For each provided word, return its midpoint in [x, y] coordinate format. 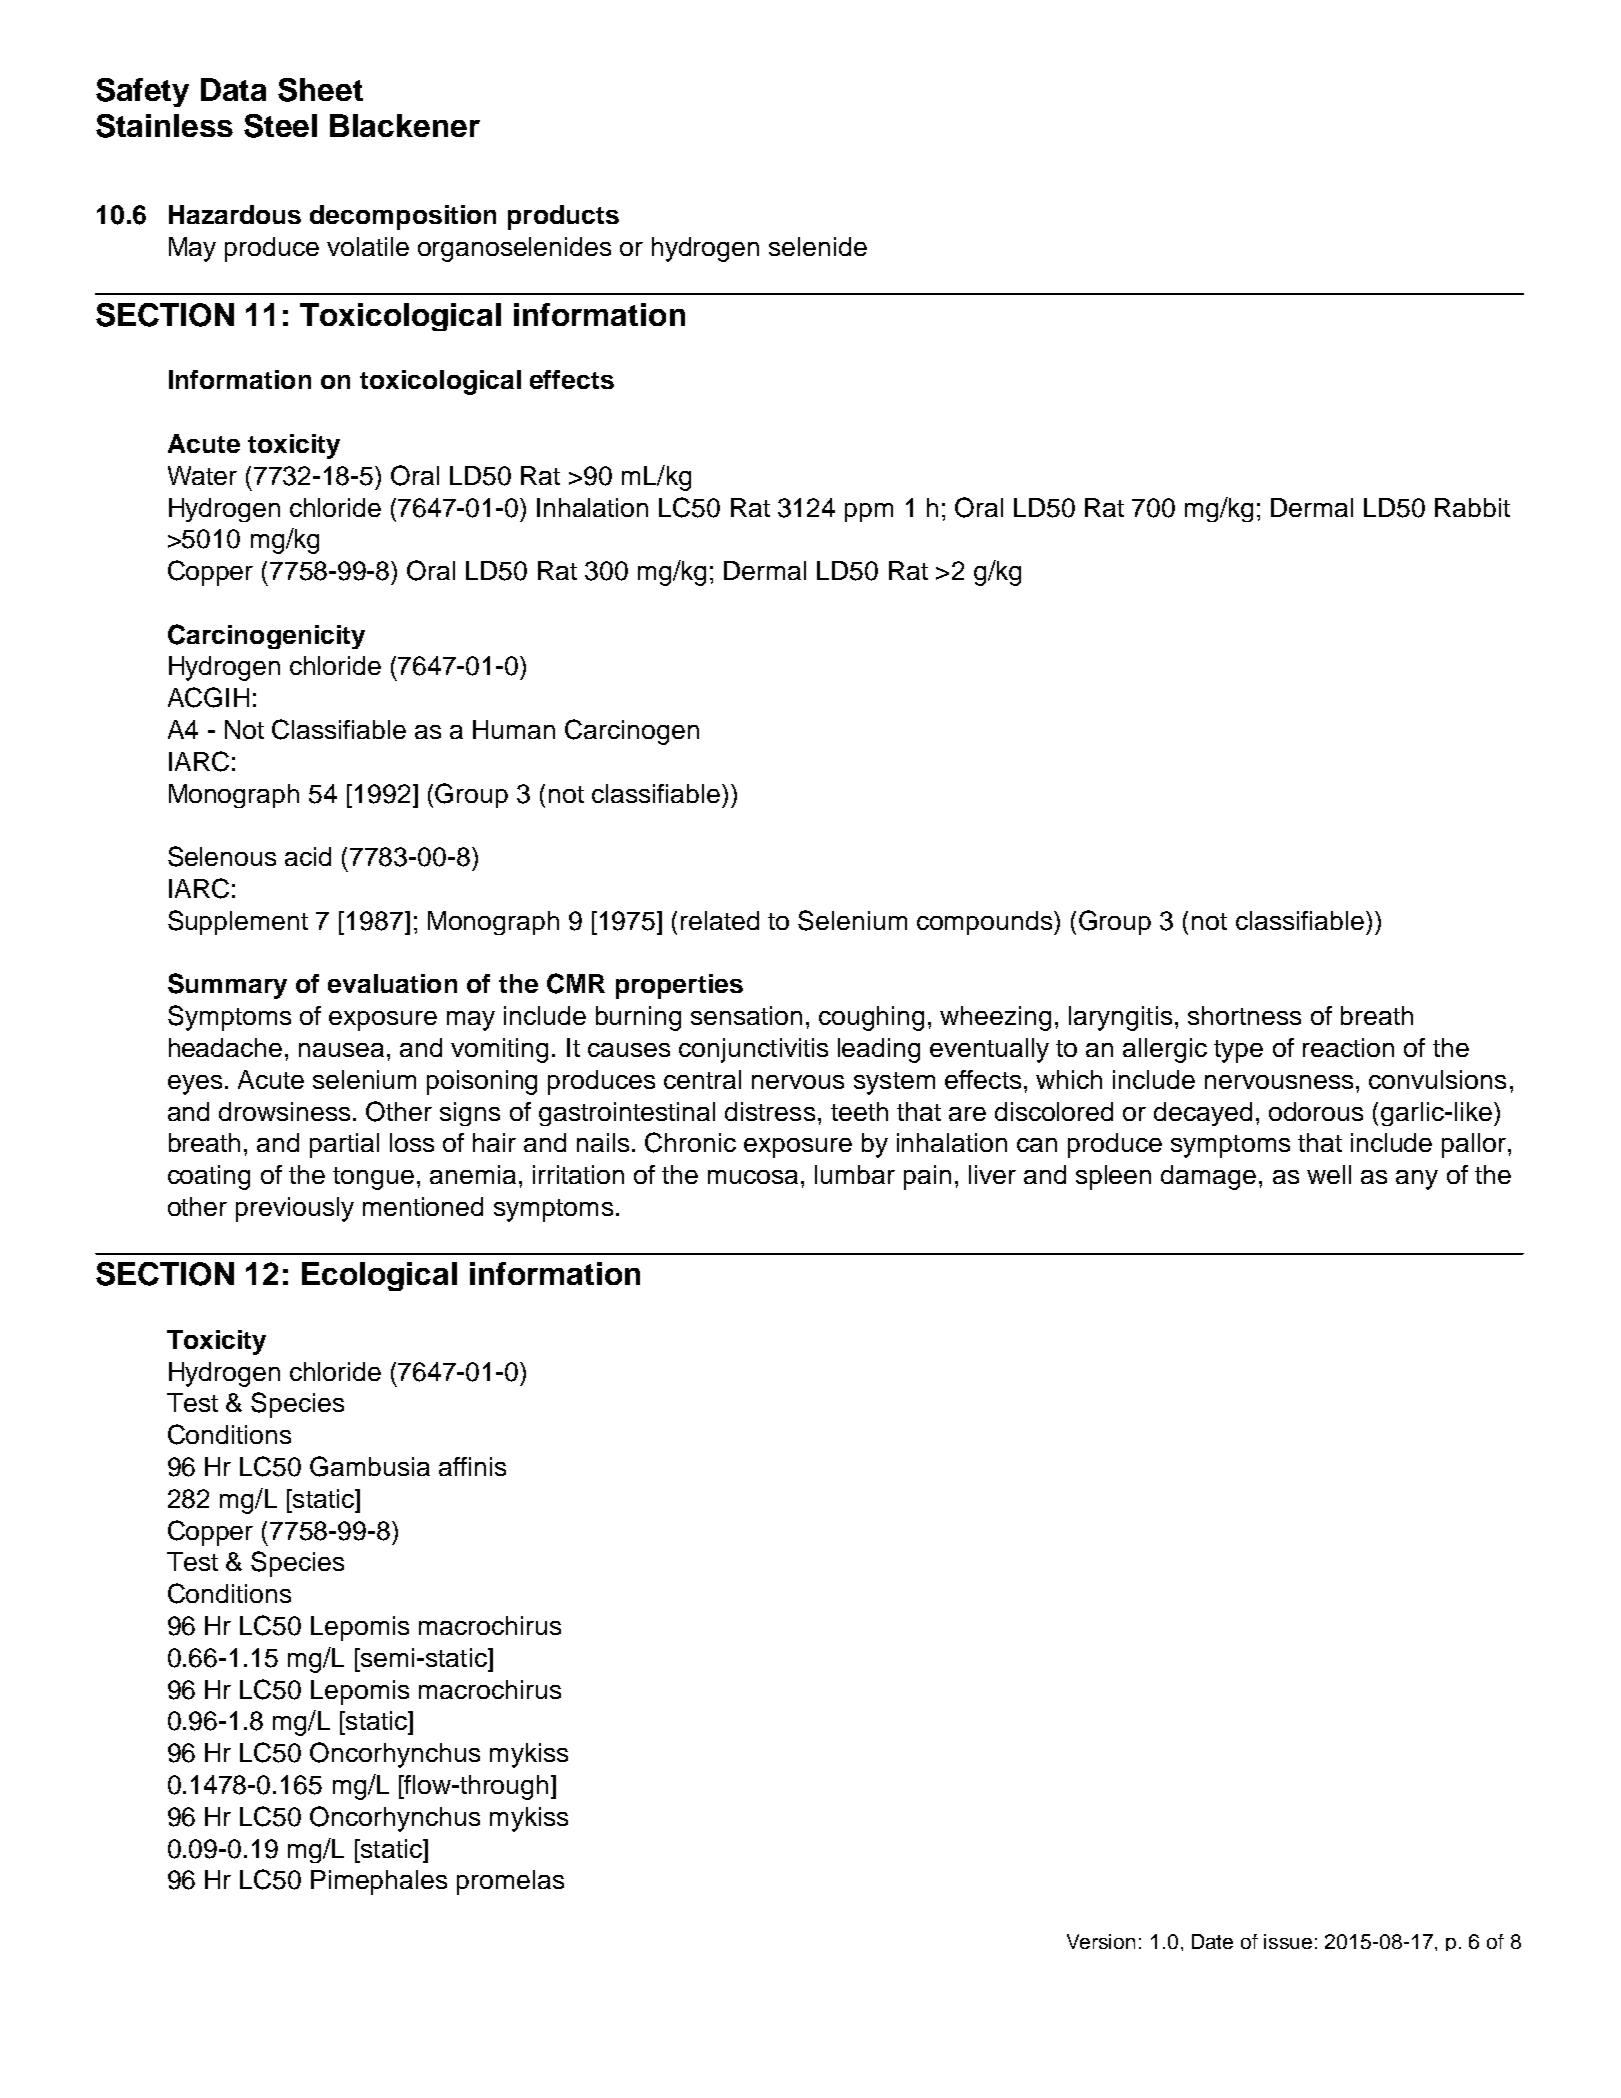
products [563, 217]
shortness [1244, 1015]
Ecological [379, 1276]
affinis [472, 1466]
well [1329, 1174]
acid [308, 856]
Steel [280, 126]
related [720, 920]
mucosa [755, 1177]
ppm [869, 512]
